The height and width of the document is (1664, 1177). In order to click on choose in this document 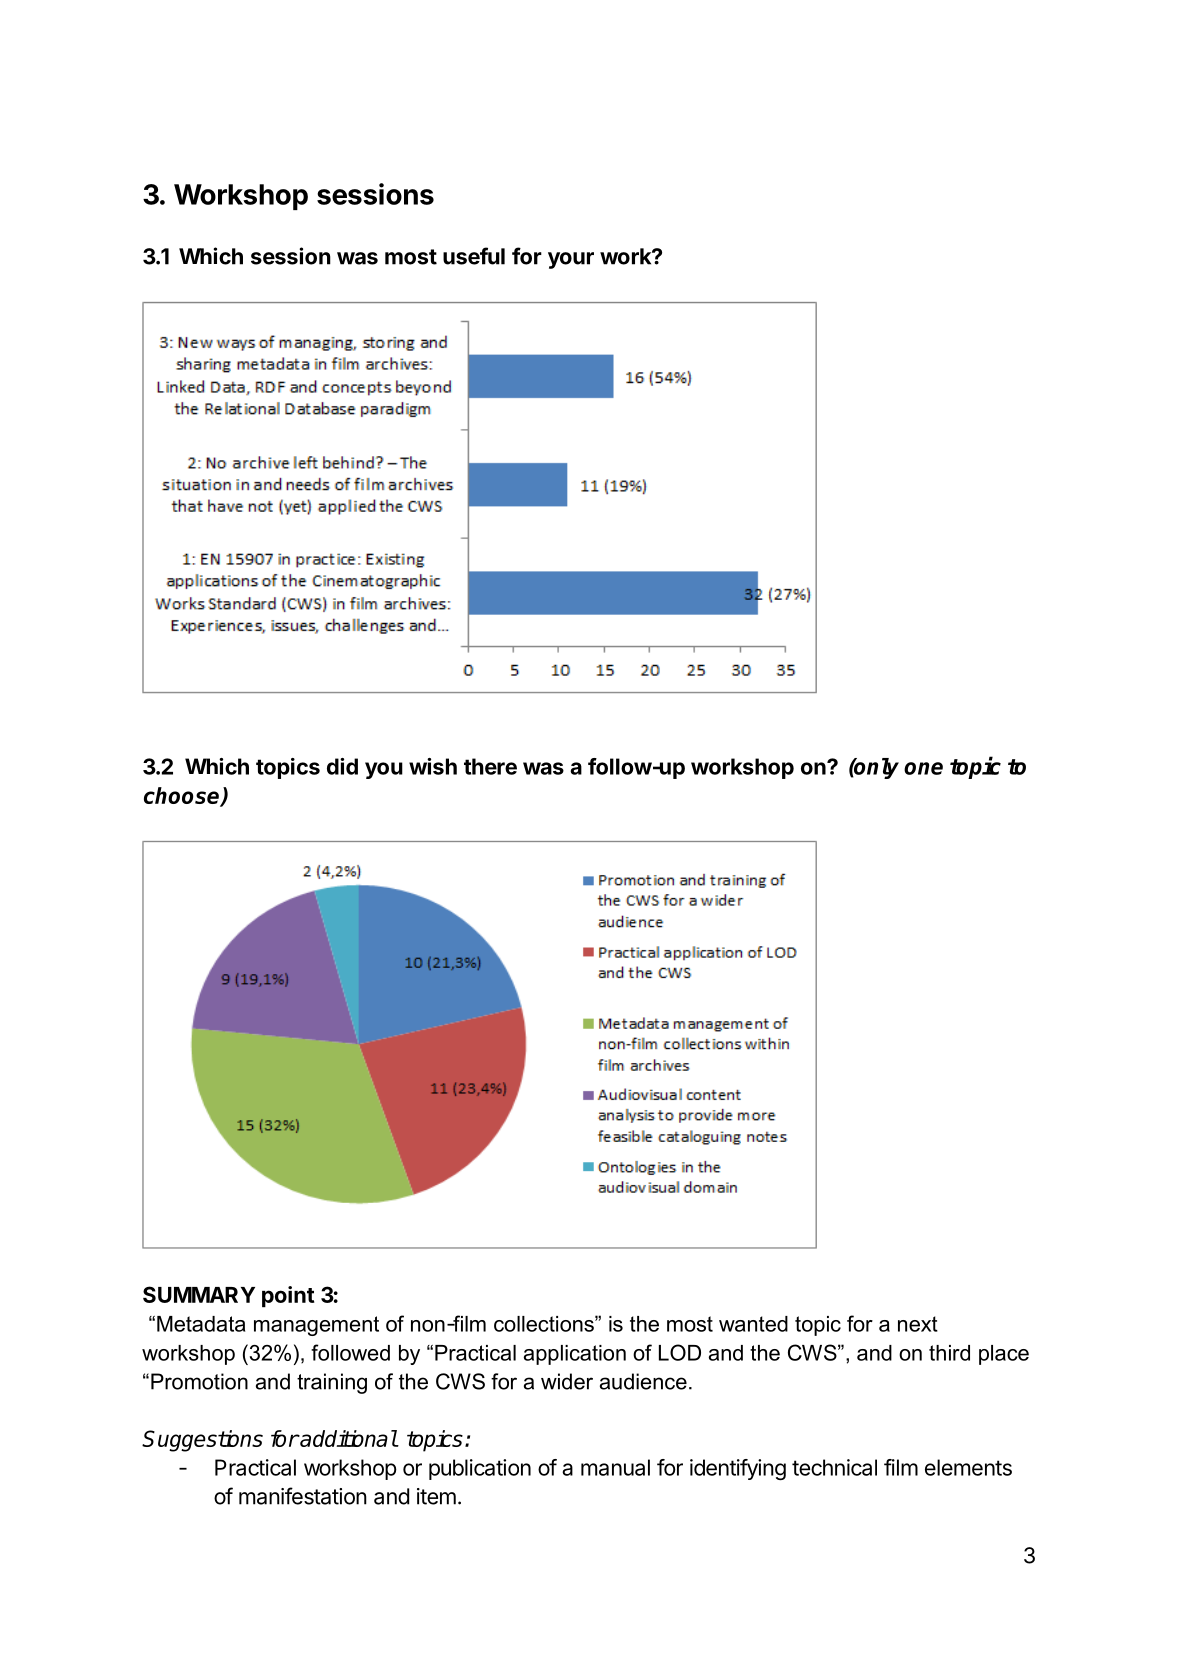, I will do `click(183, 796)`.
